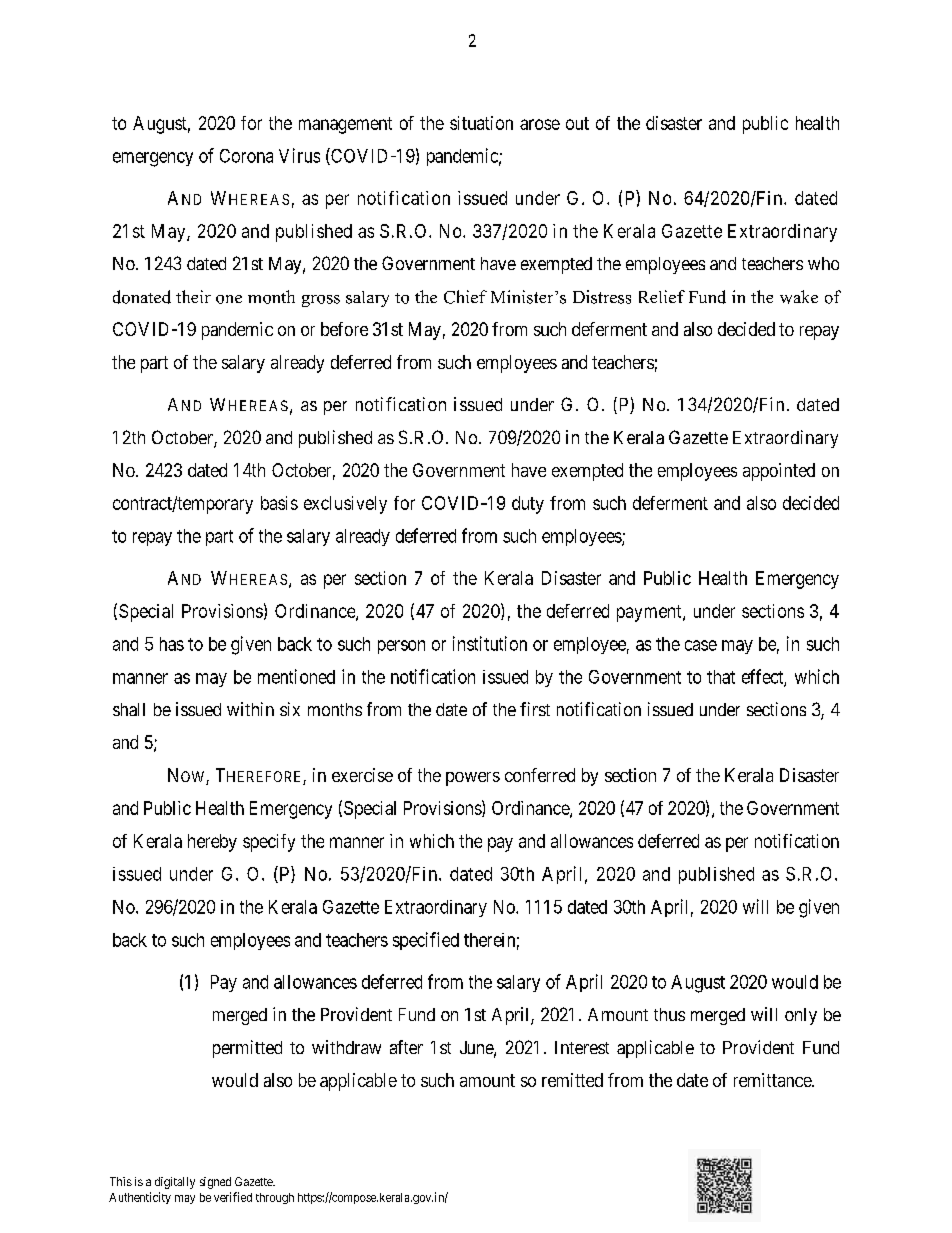  Describe the element at coordinates (650, 613) in the screenshot. I see `payment` at that location.
